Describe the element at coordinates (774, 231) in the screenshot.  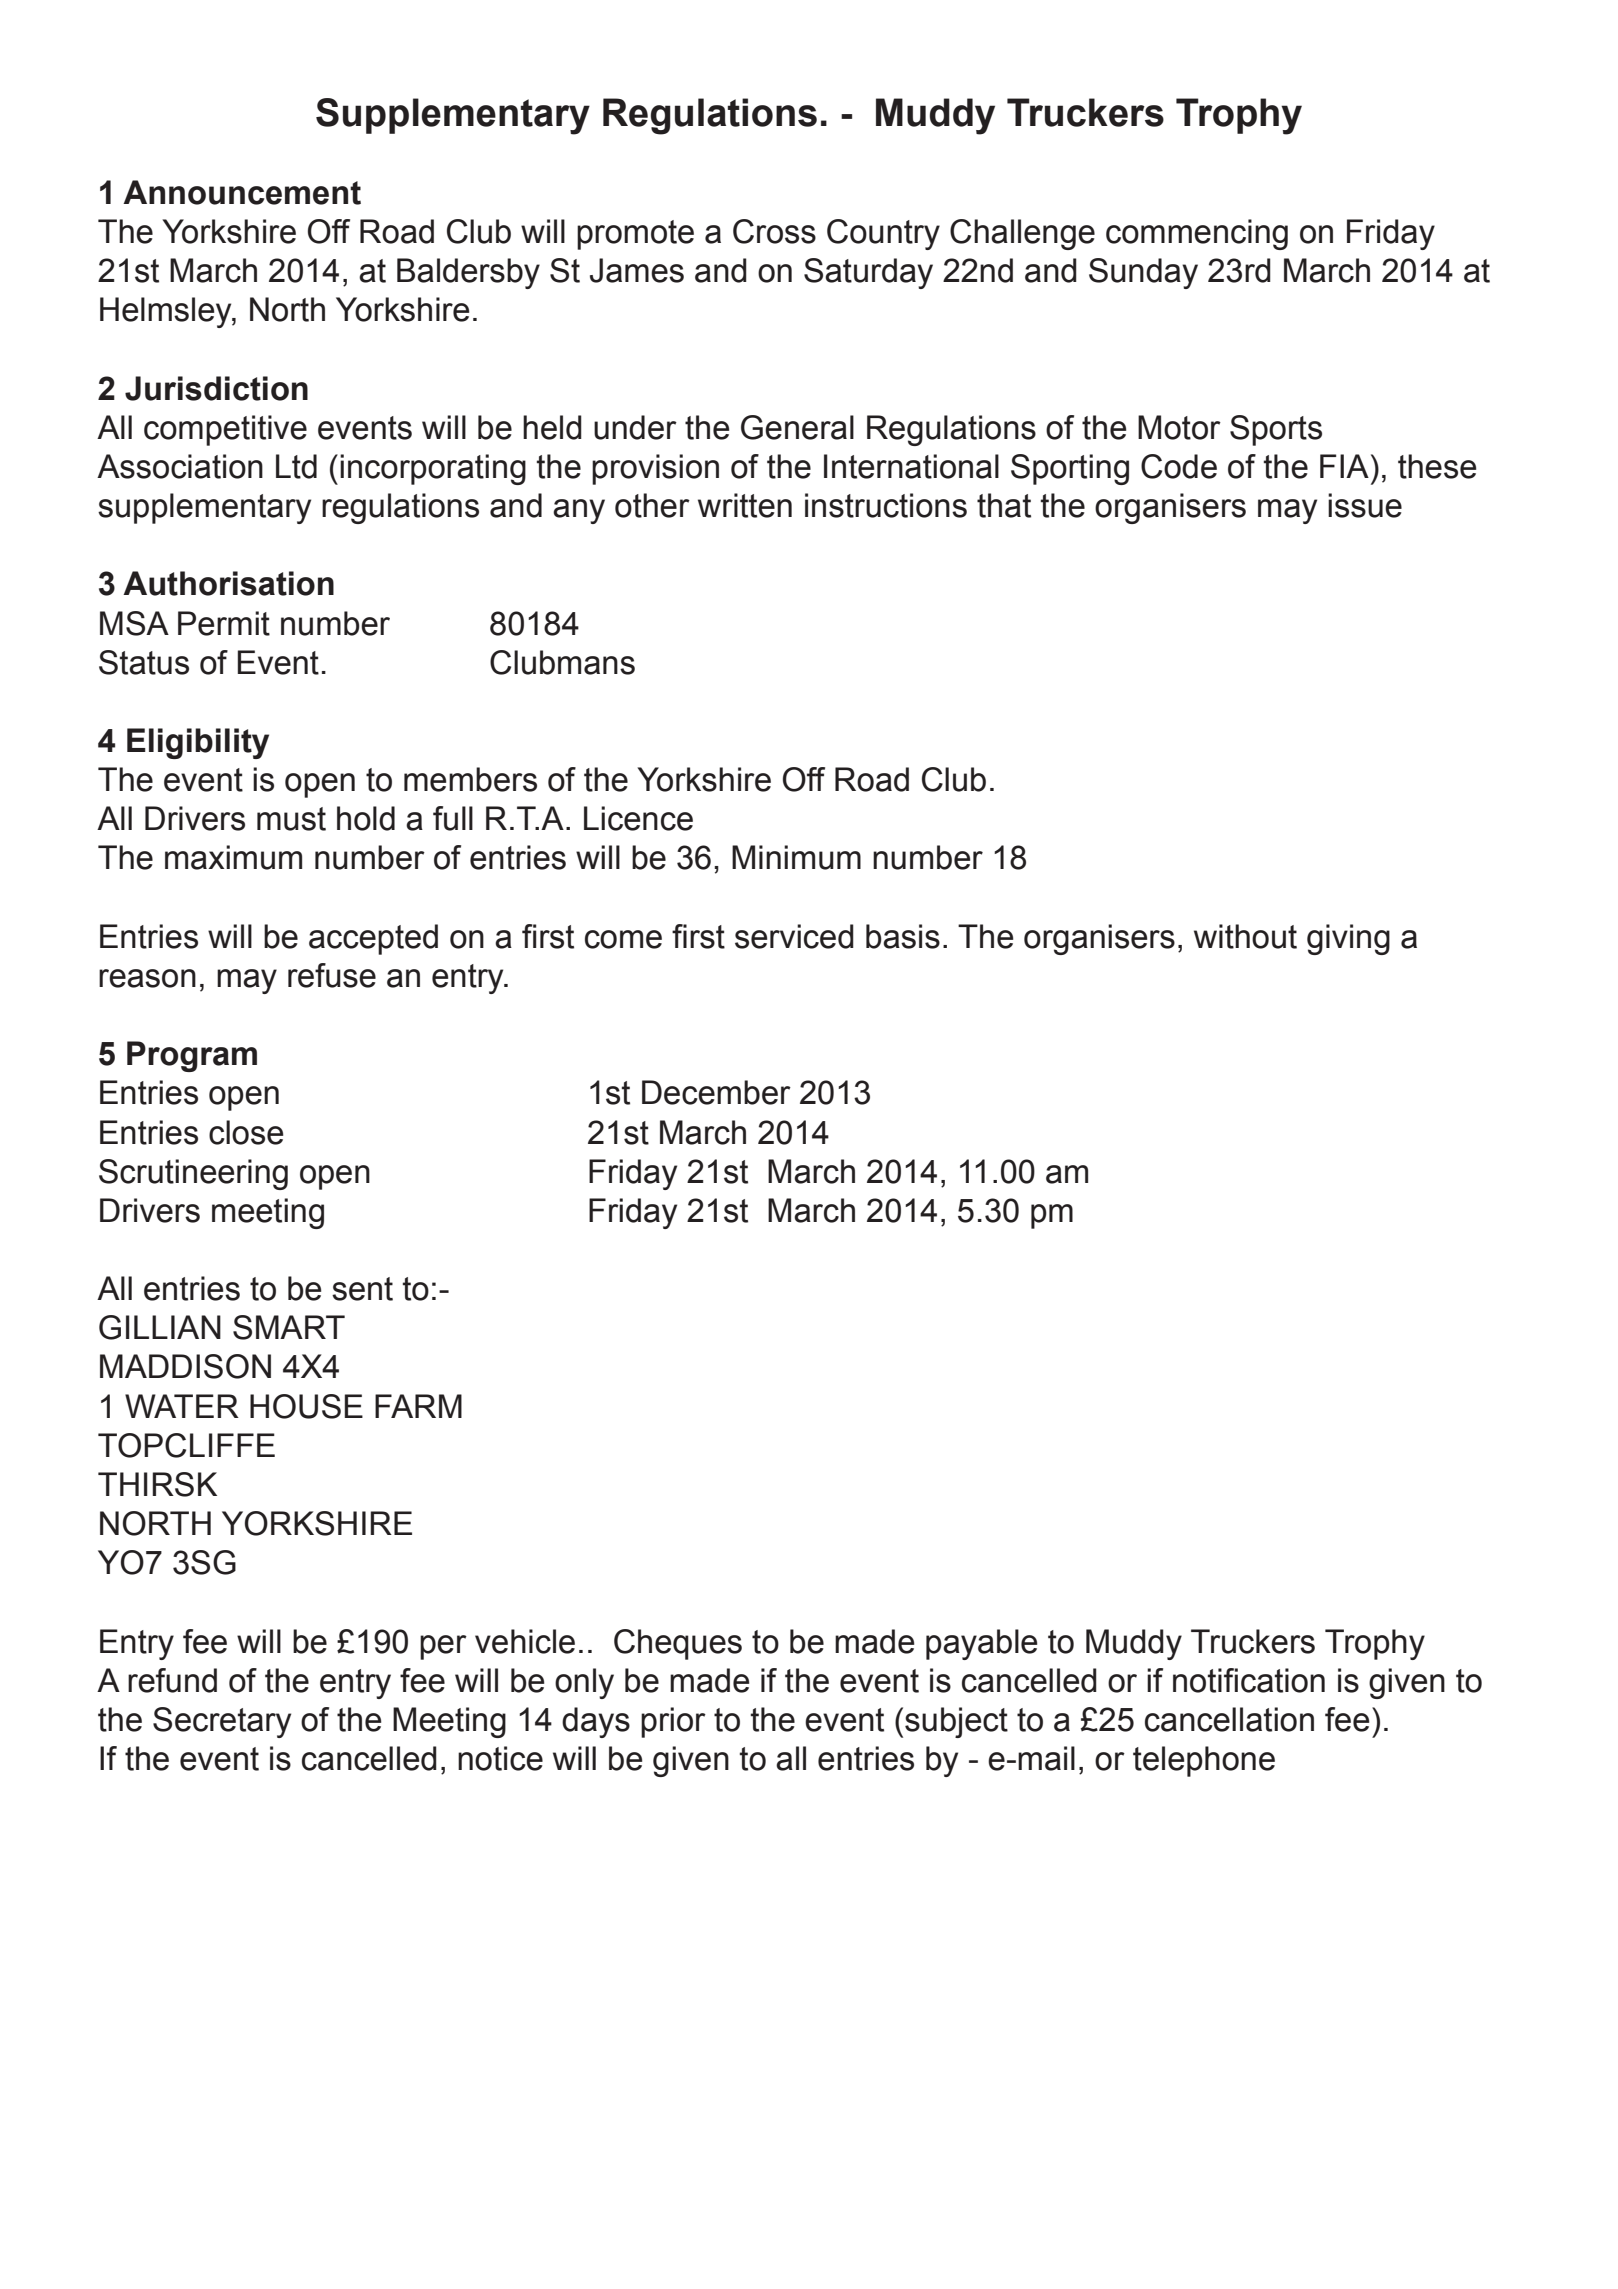
I see `Cross` at that location.
